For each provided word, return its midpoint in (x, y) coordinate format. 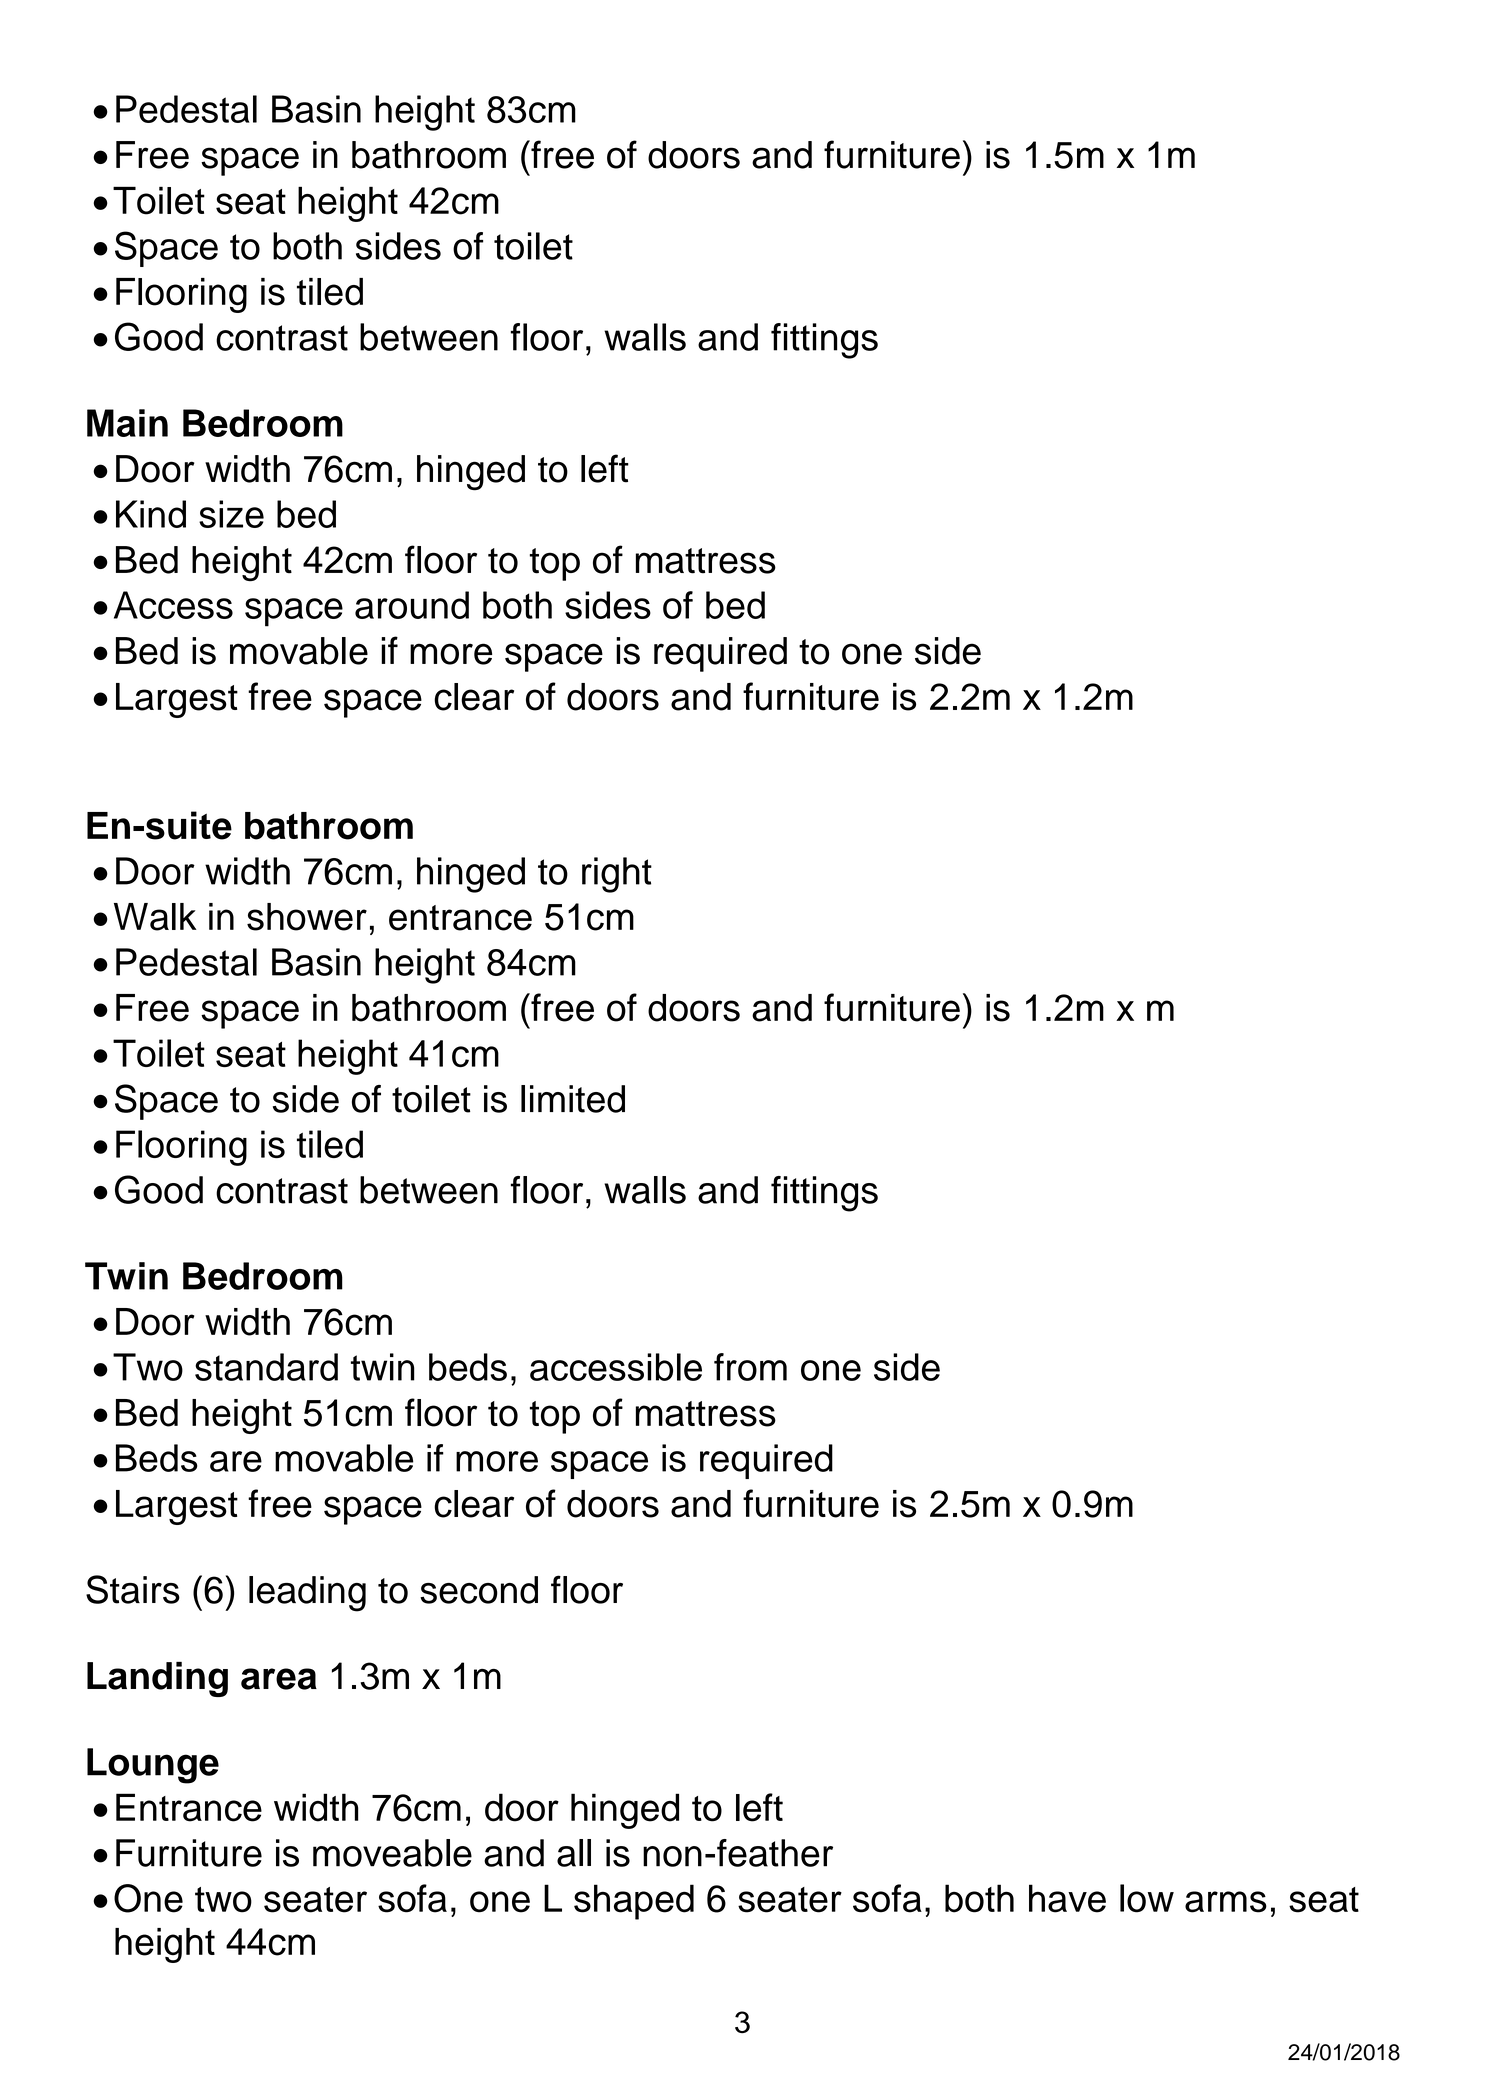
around (412, 605)
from (750, 1367)
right (617, 875)
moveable (392, 1853)
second (479, 1590)
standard (266, 1367)
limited (573, 1099)
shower (307, 917)
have (1067, 1898)
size (231, 514)
